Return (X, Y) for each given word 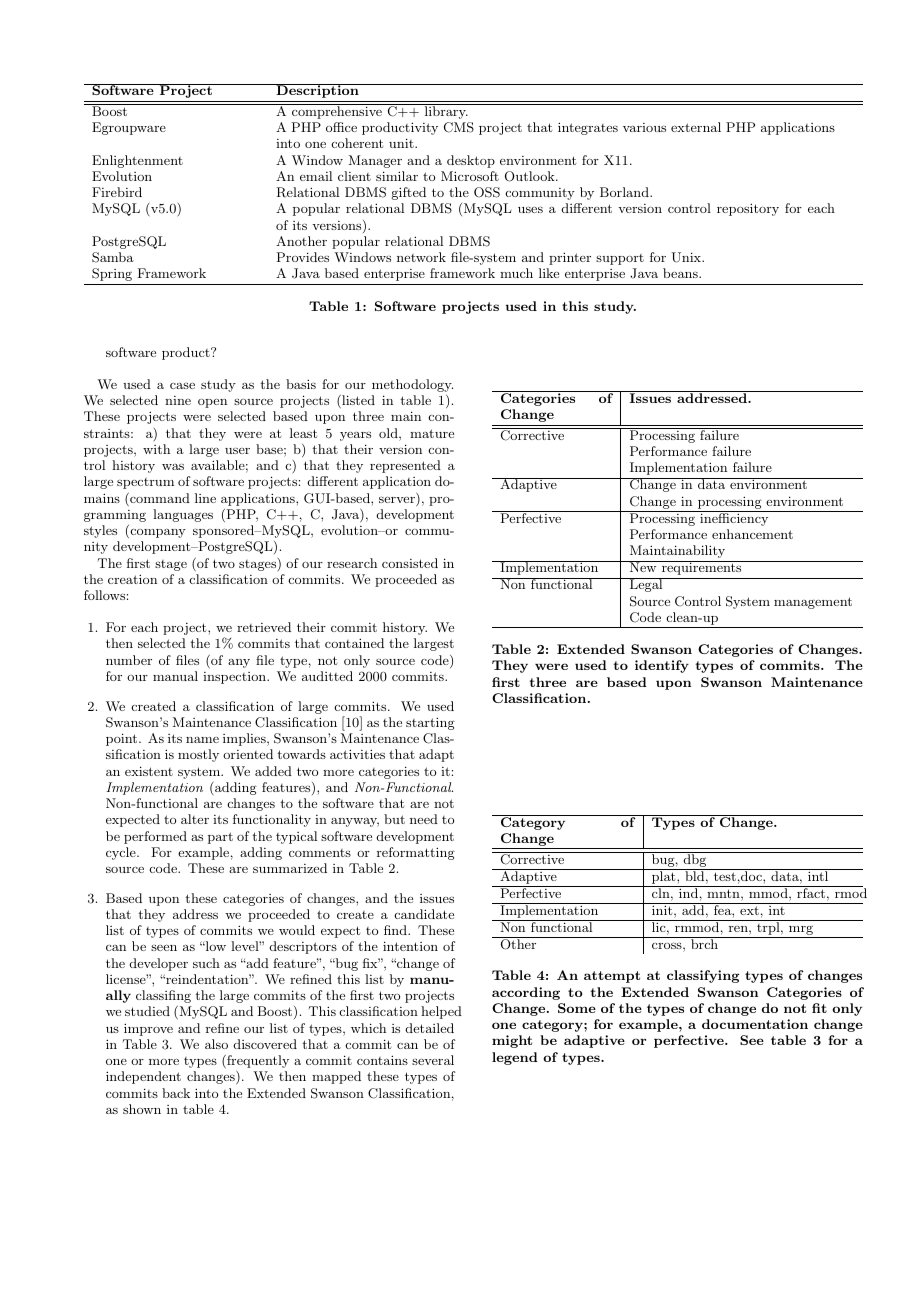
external (696, 127)
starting (430, 723)
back (176, 1093)
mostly (198, 755)
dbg (695, 859)
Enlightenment (137, 161)
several (433, 1060)
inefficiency (734, 518)
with (156, 449)
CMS (459, 127)
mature (432, 433)
